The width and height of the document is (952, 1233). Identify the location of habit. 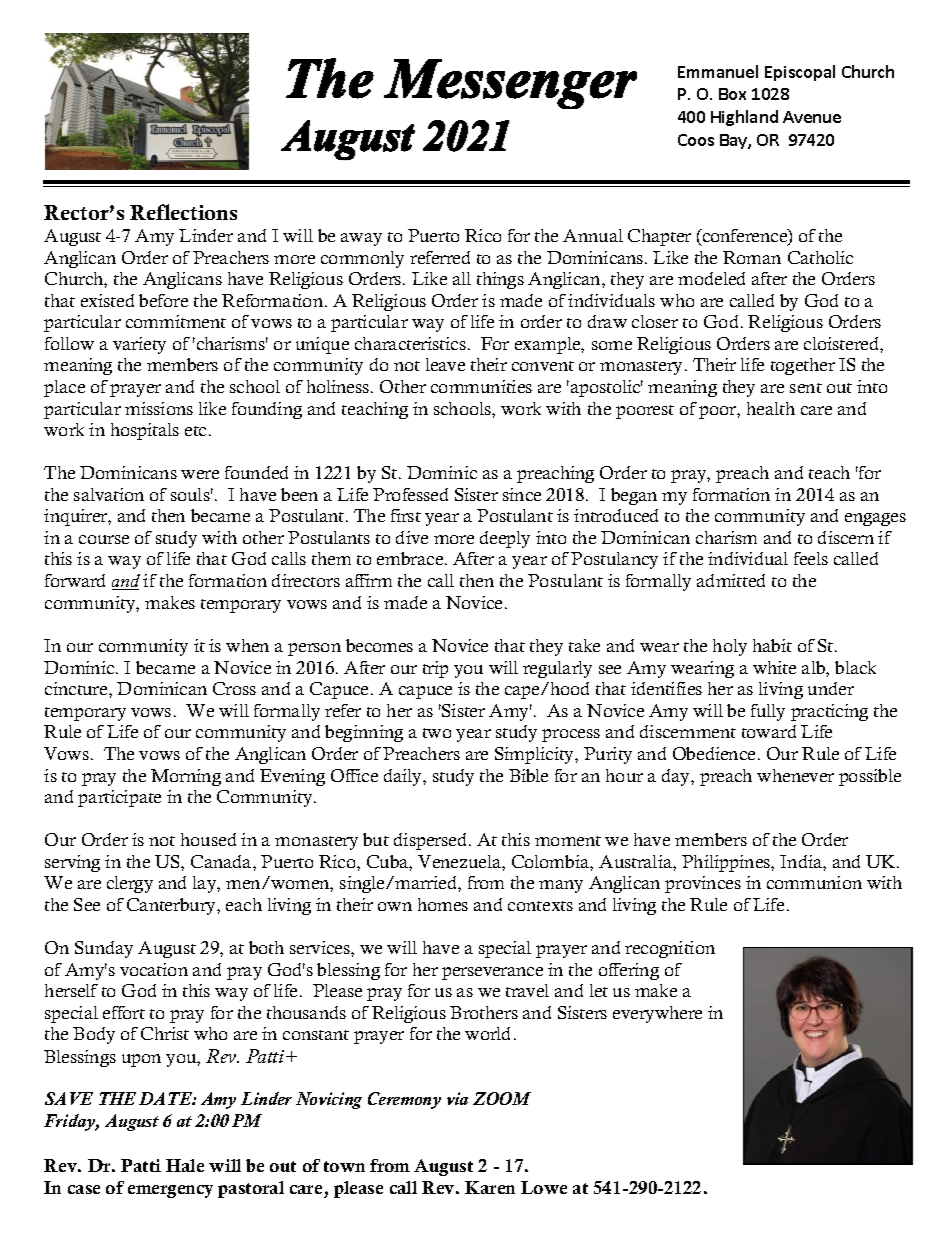
(772, 645).
